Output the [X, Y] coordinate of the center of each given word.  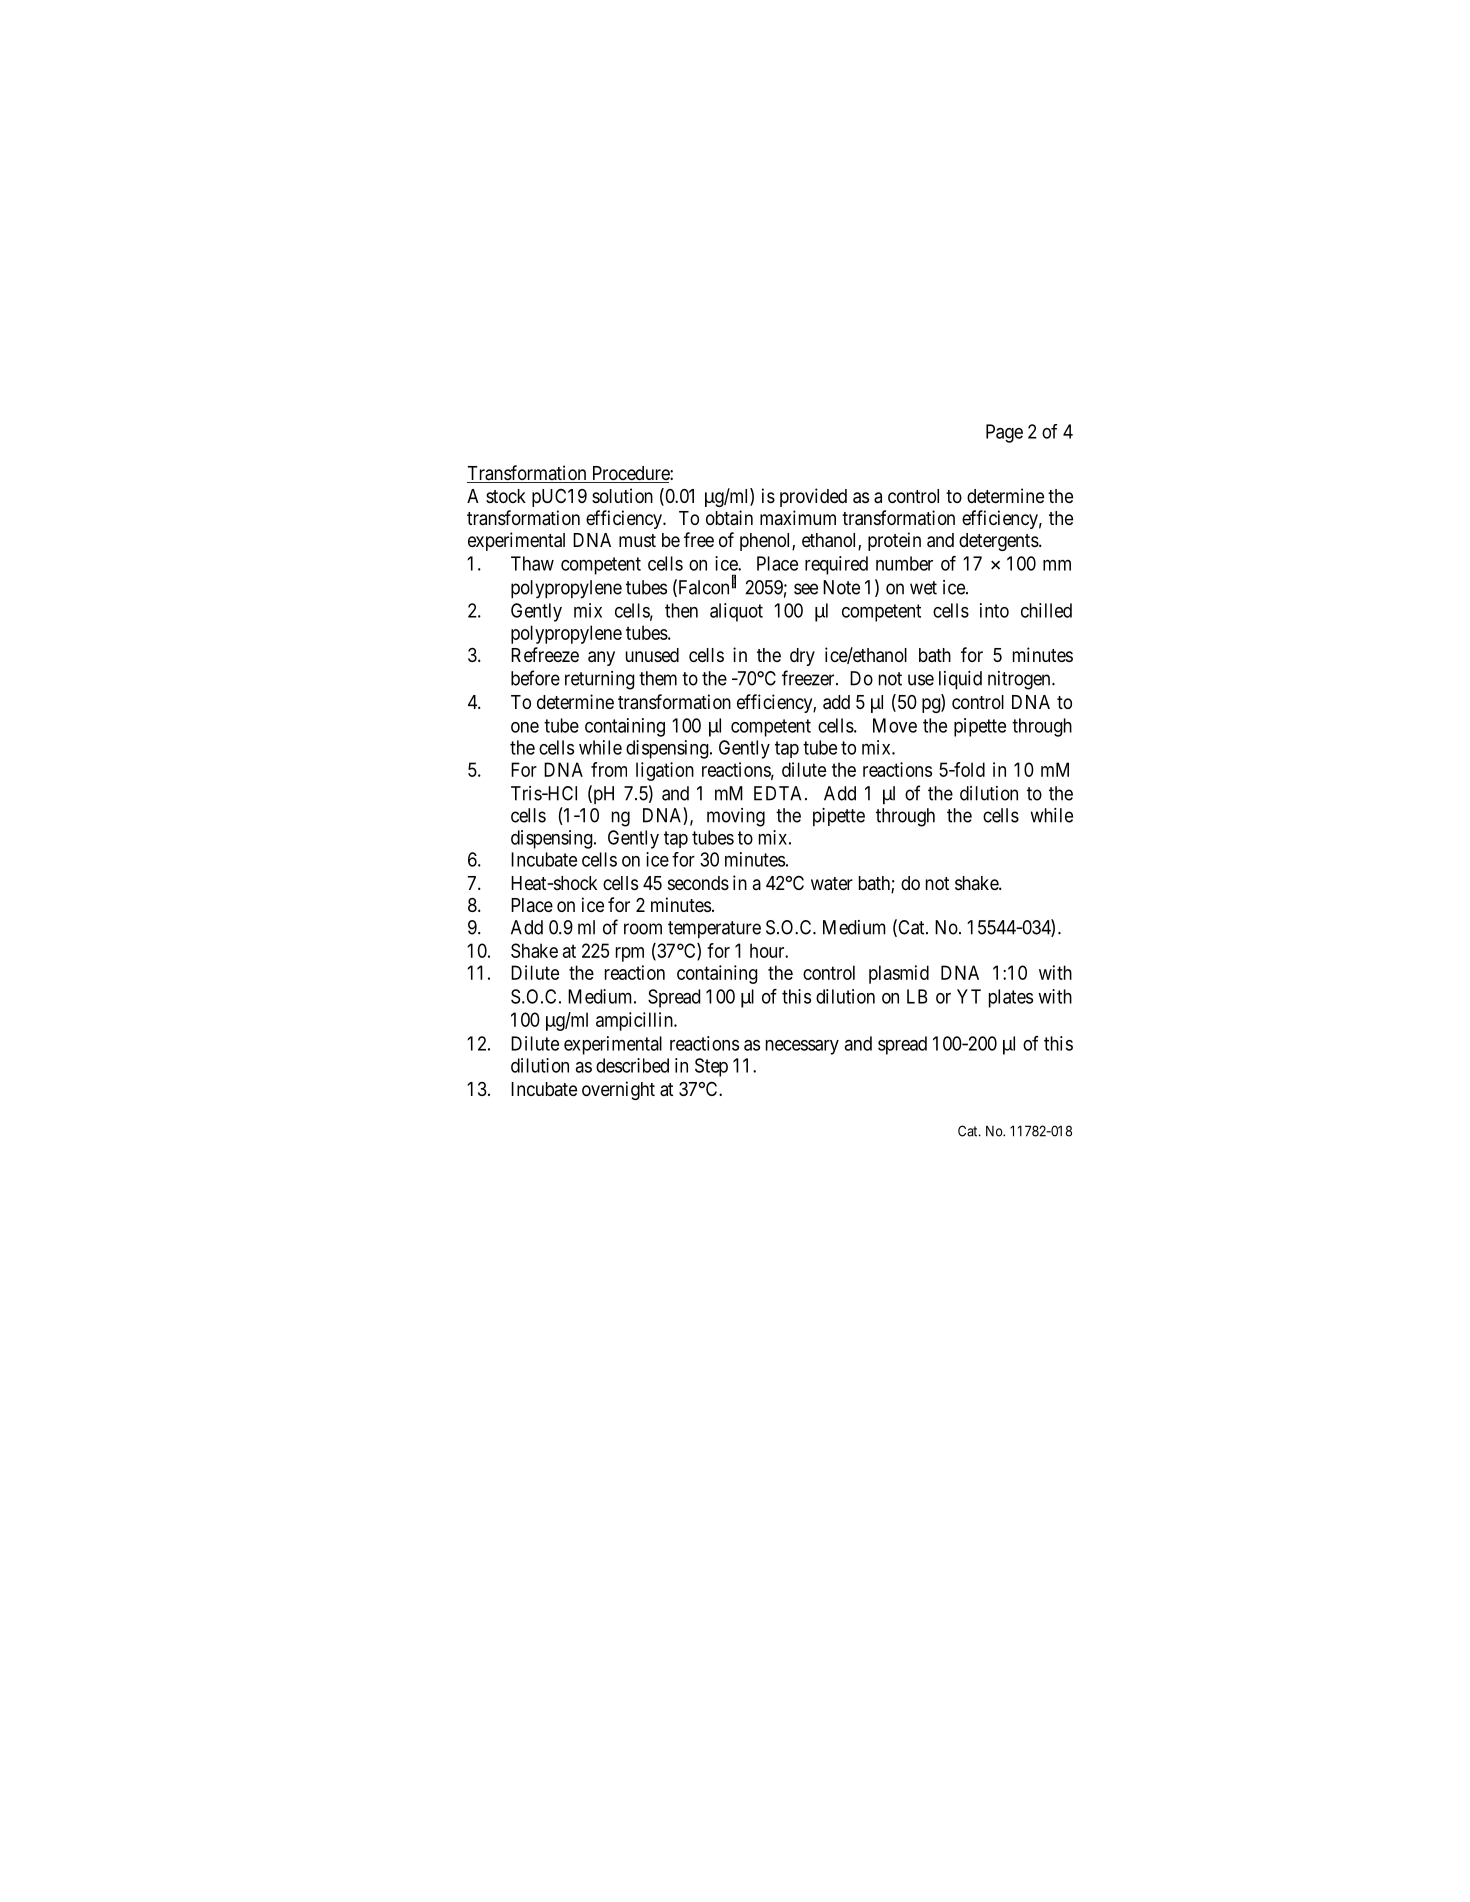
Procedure [630, 474]
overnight [618, 1090]
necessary [802, 1047]
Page [1004, 433]
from [609, 769]
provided [813, 497]
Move [895, 725]
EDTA [780, 793]
